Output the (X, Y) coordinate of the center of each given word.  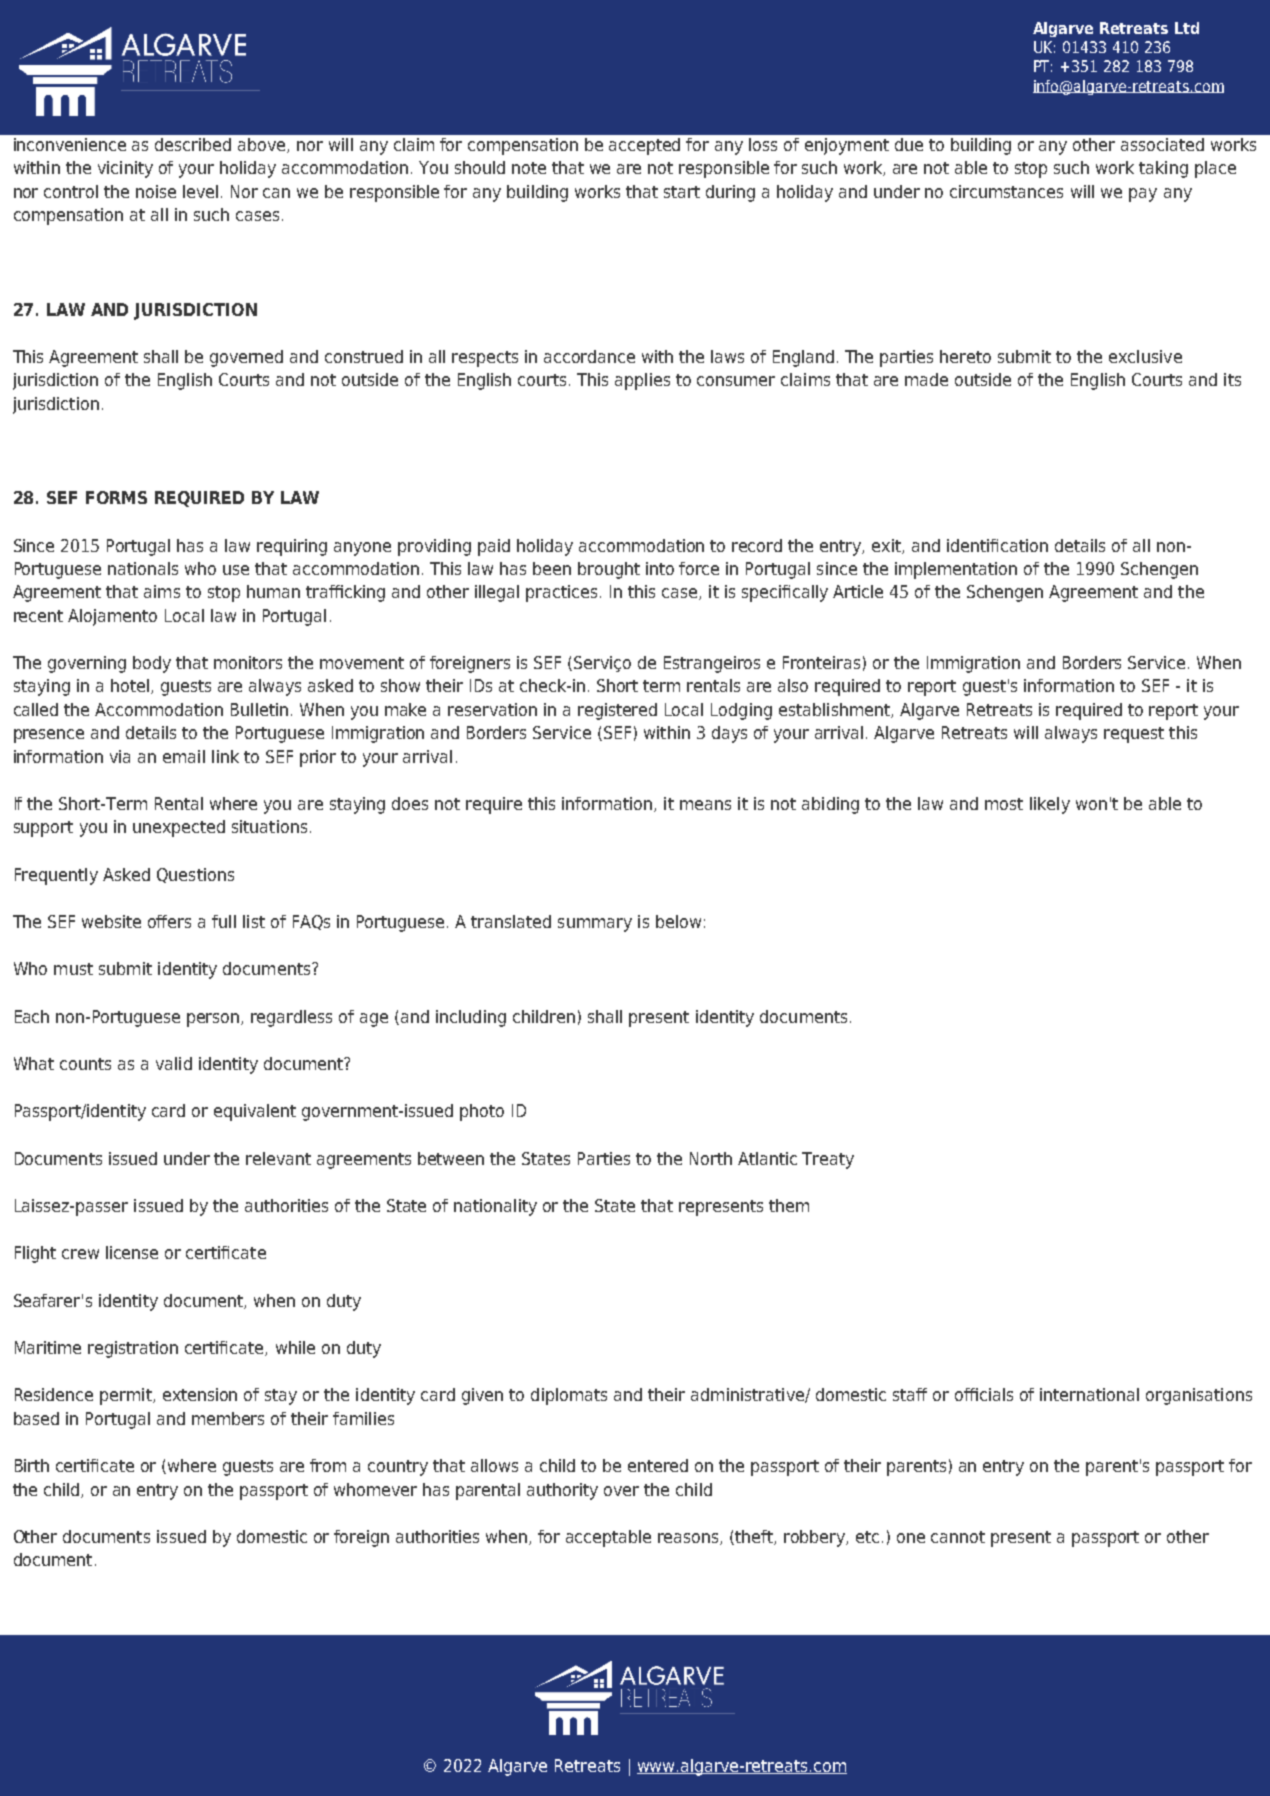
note (529, 168)
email (184, 756)
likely (1050, 805)
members (228, 1418)
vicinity (125, 169)
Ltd (1187, 28)
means (705, 805)
